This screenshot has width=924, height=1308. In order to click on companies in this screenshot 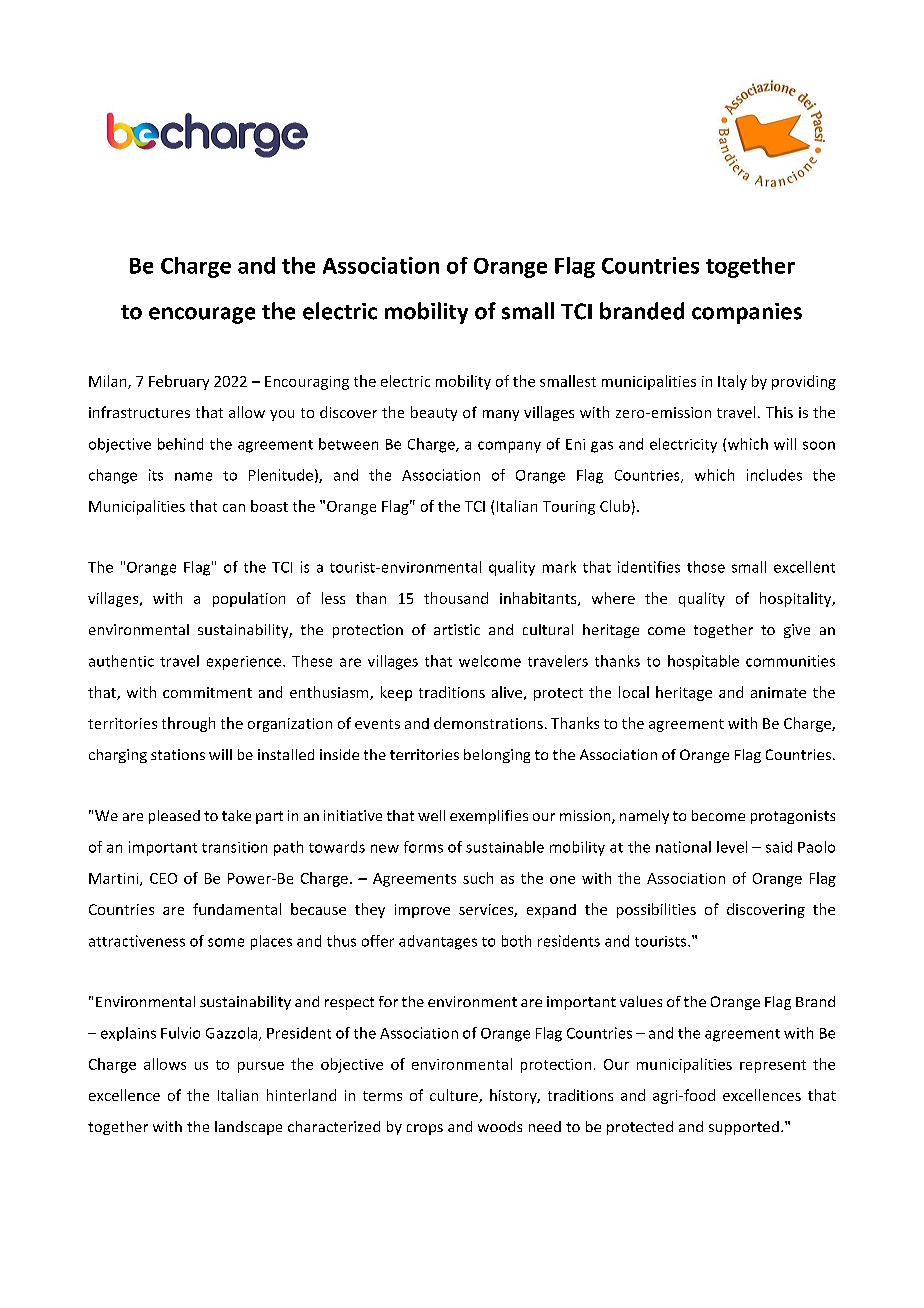, I will do `click(747, 313)`.
